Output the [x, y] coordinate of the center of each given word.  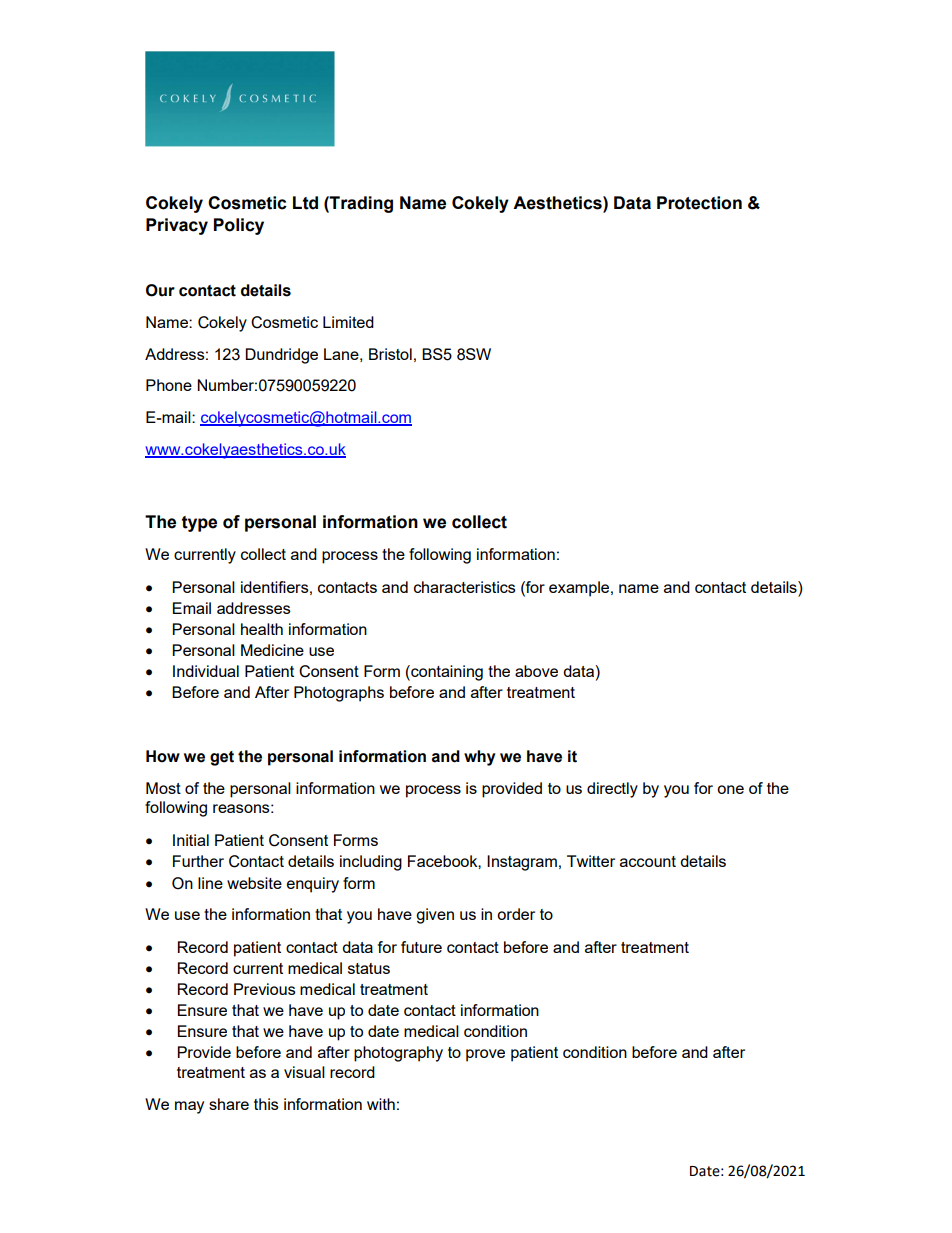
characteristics [465, 587]
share [229, 1104]
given [435, 916]
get [222, 758]
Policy [239, 226]
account [648, 861]
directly [612, 790]
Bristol [390, 354]
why [480, 758]
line [210, 883]
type [199, 524]
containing [446, 673]
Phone [169, 385]
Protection [699, 203]
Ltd [305, 203]
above [536, 671]
